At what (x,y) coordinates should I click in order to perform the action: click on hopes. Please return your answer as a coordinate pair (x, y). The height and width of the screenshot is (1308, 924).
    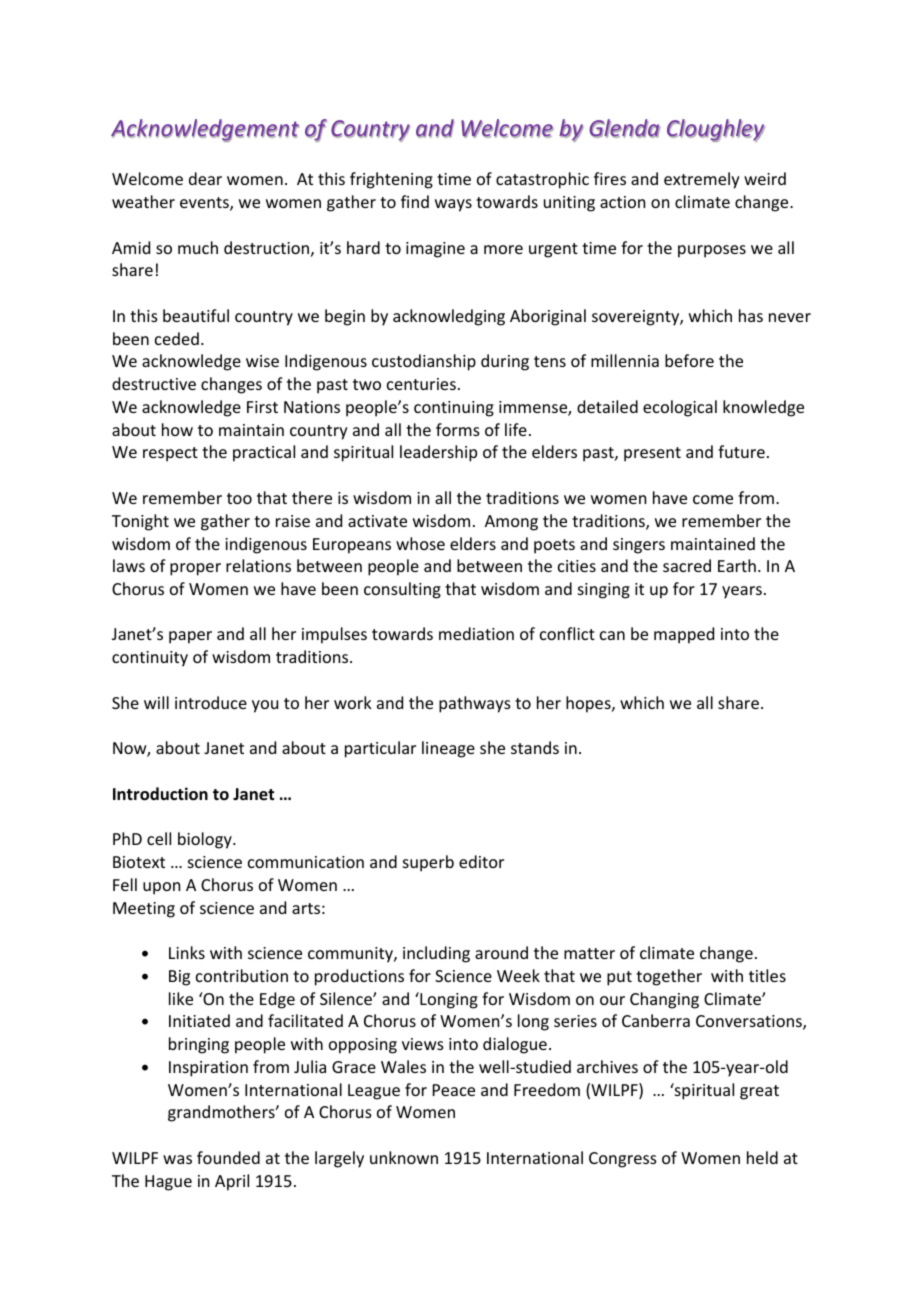
    Looking at the image, I should click on (589, 704).
